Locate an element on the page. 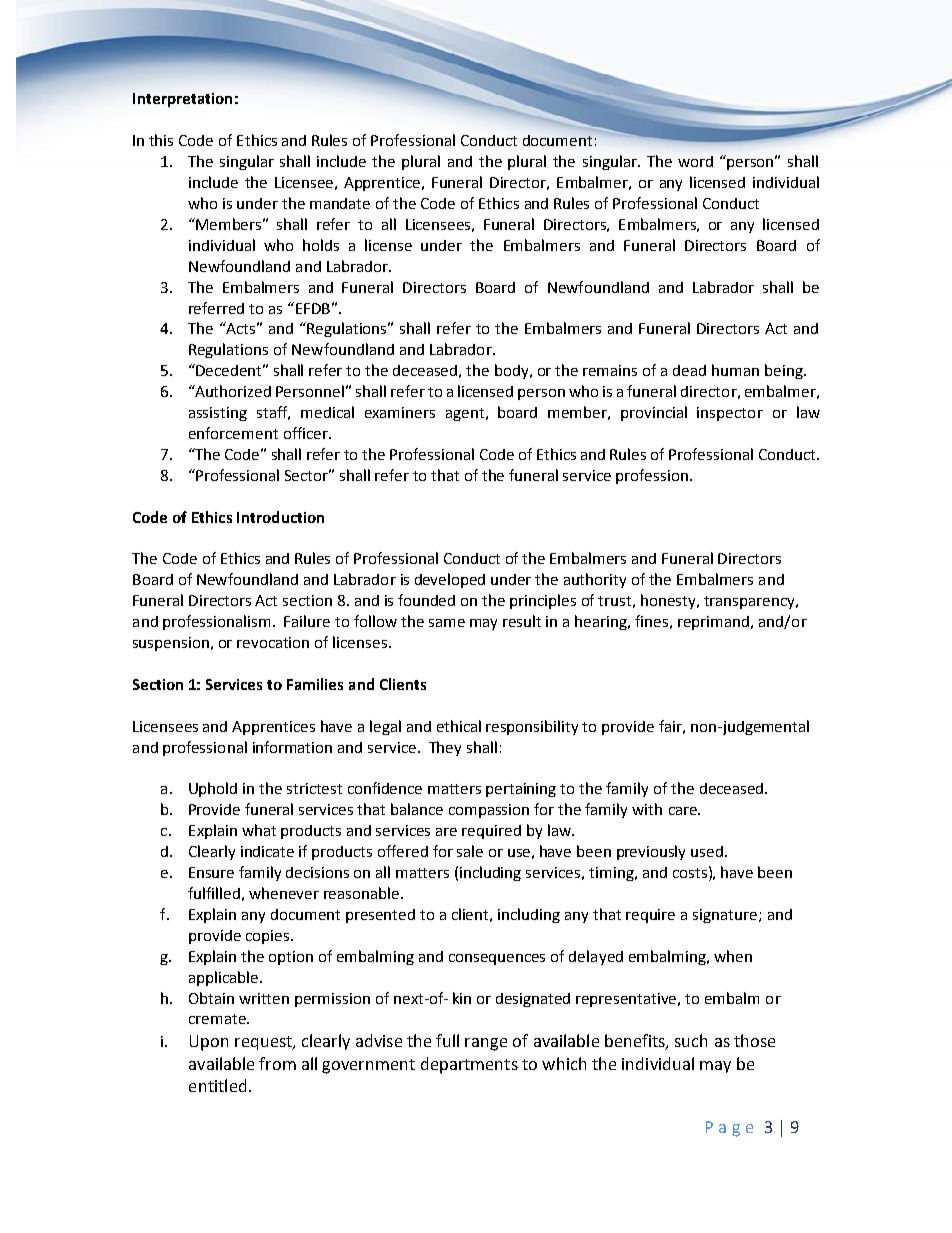  reprimand is located at coordinates (715, 623).
